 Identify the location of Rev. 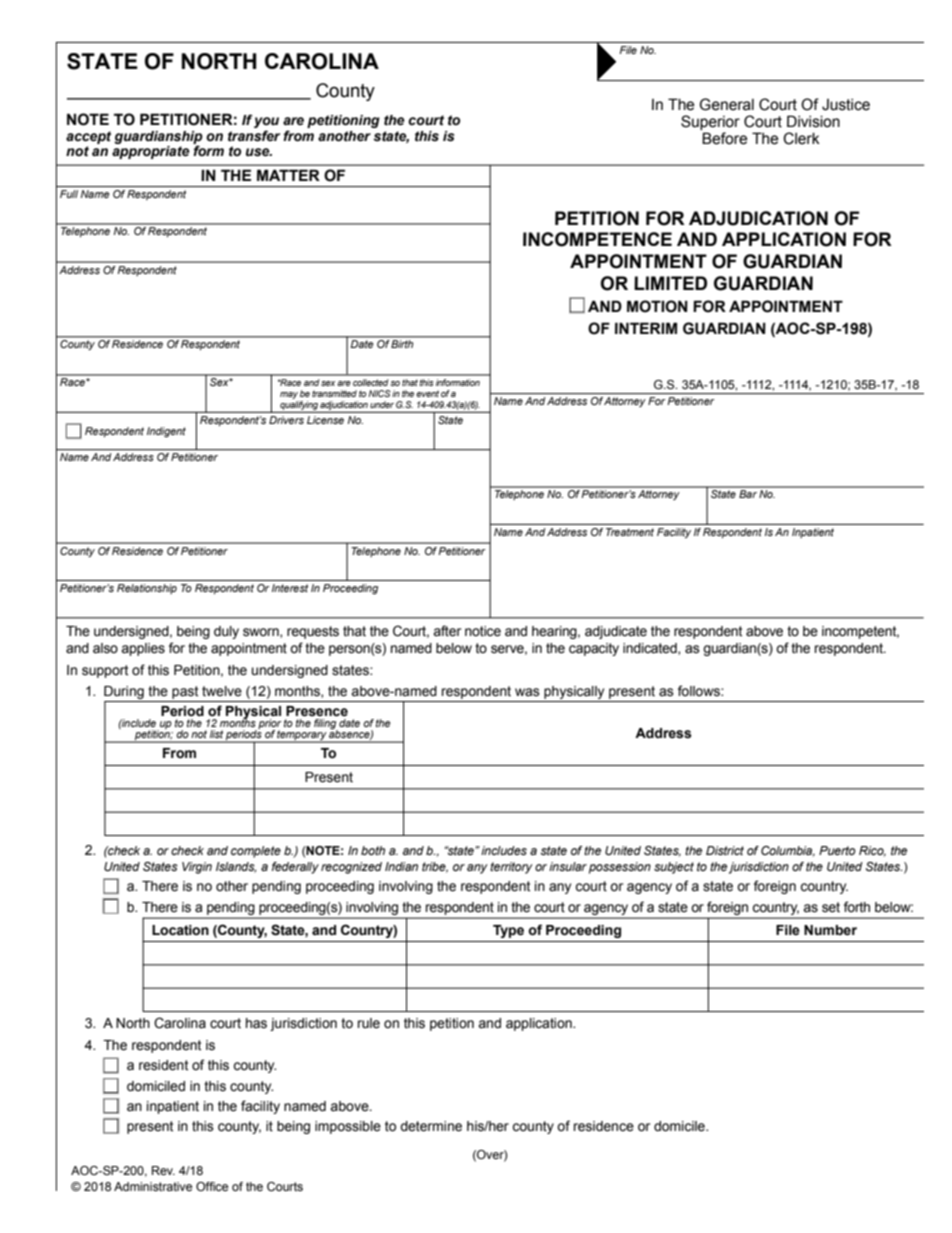
(163, 1170).
